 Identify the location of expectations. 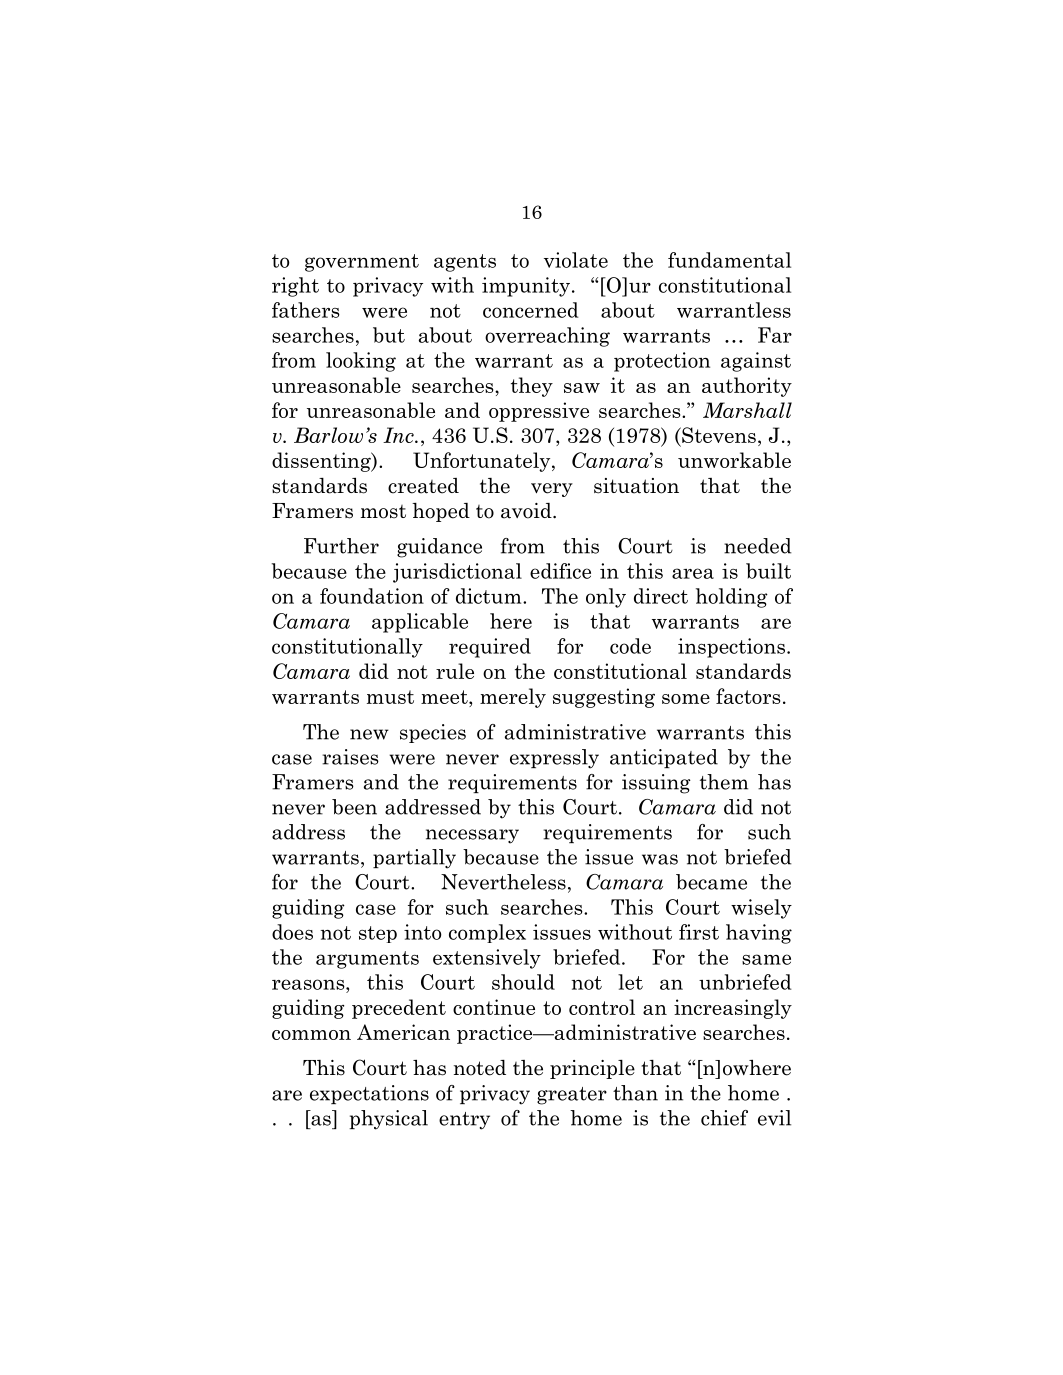
(369, 1094).
